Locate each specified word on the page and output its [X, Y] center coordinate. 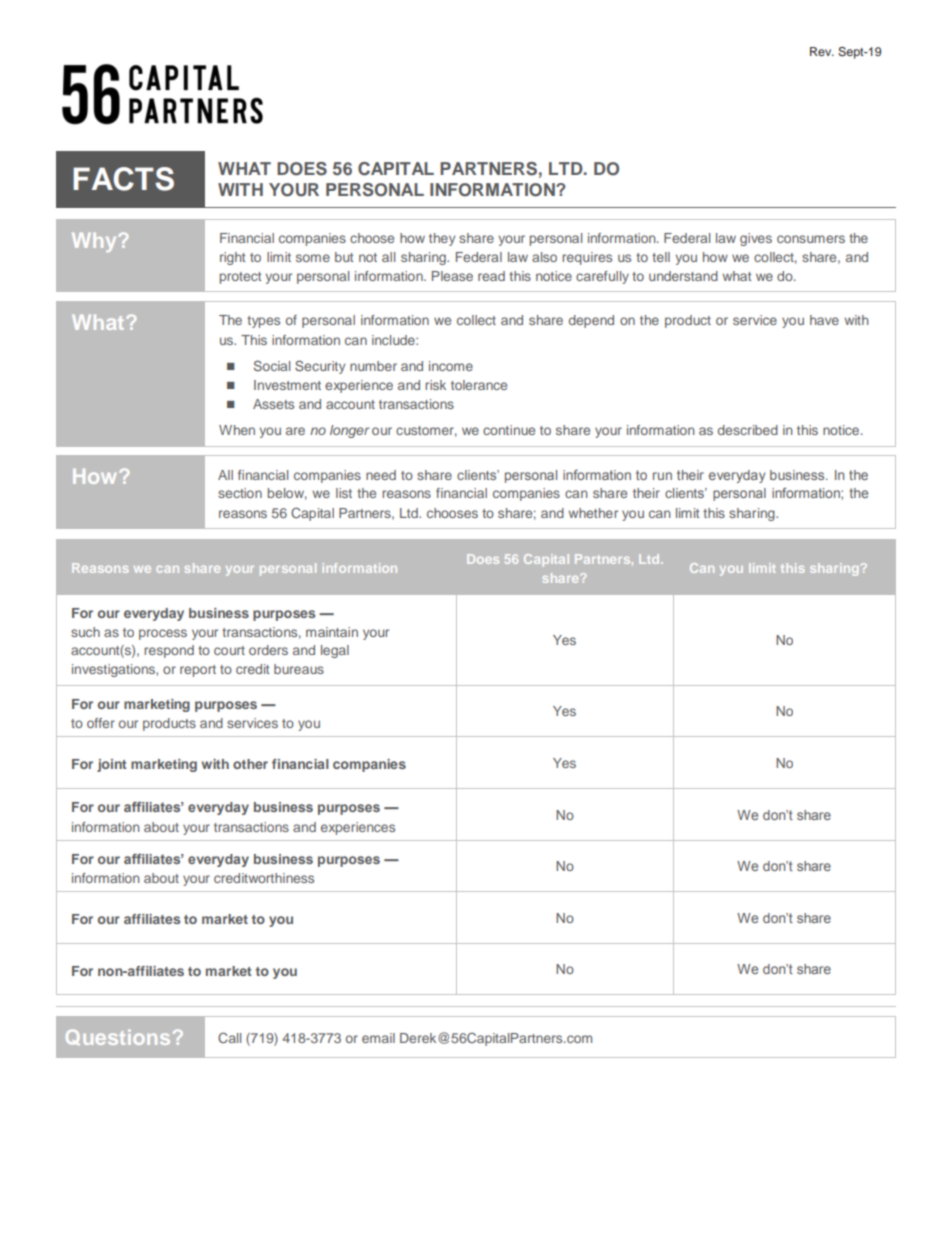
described [748, 430]
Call [229, 1037]
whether [593, 513]
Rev [822, 51]
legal [335, 651]
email [378, 1038]
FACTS [123, 179]
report [198, 671]
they [442, 239]
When [237, 430]
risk [435, 385]
